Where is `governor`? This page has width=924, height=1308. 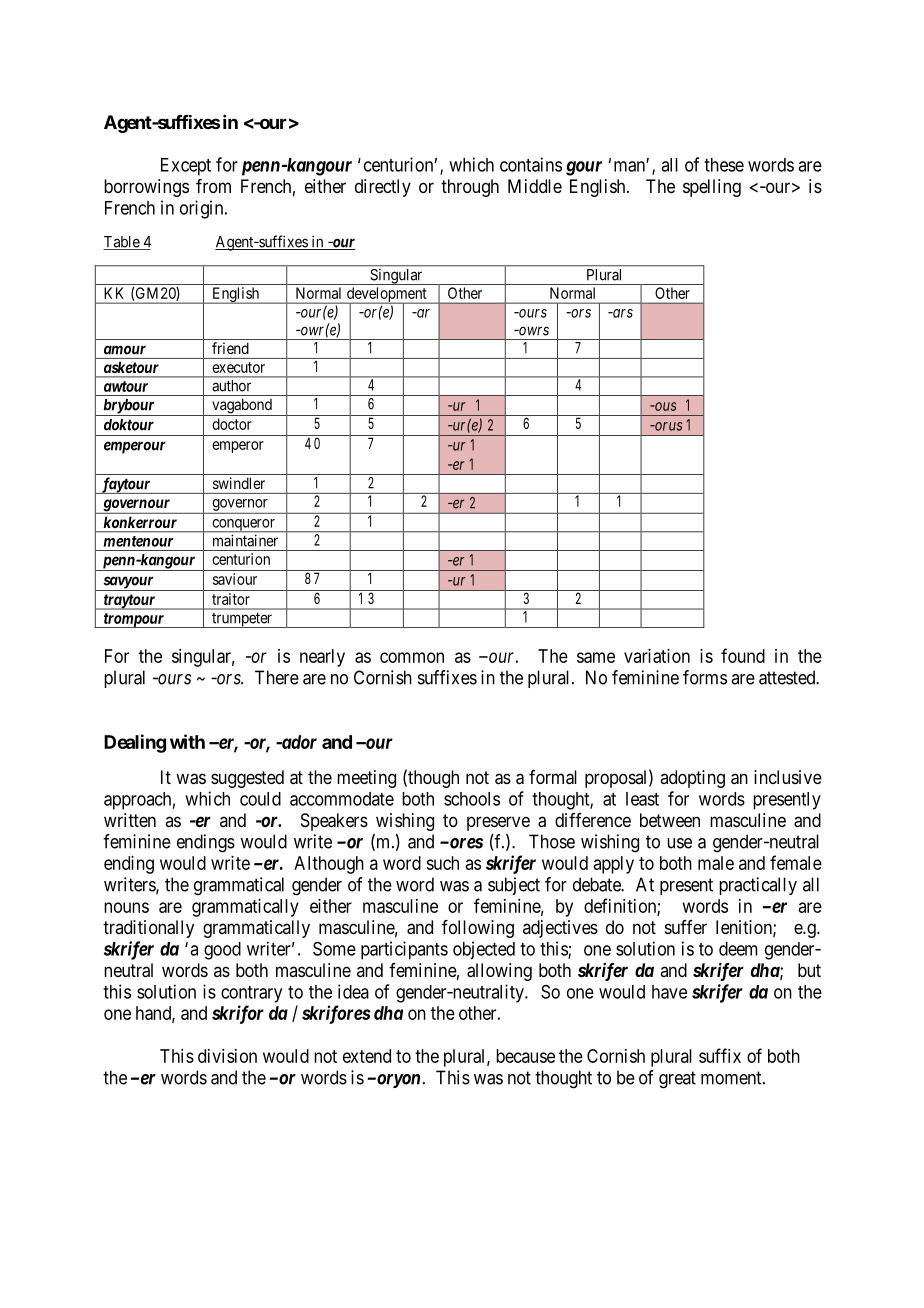
governor is located at coordinates (240, 505).
